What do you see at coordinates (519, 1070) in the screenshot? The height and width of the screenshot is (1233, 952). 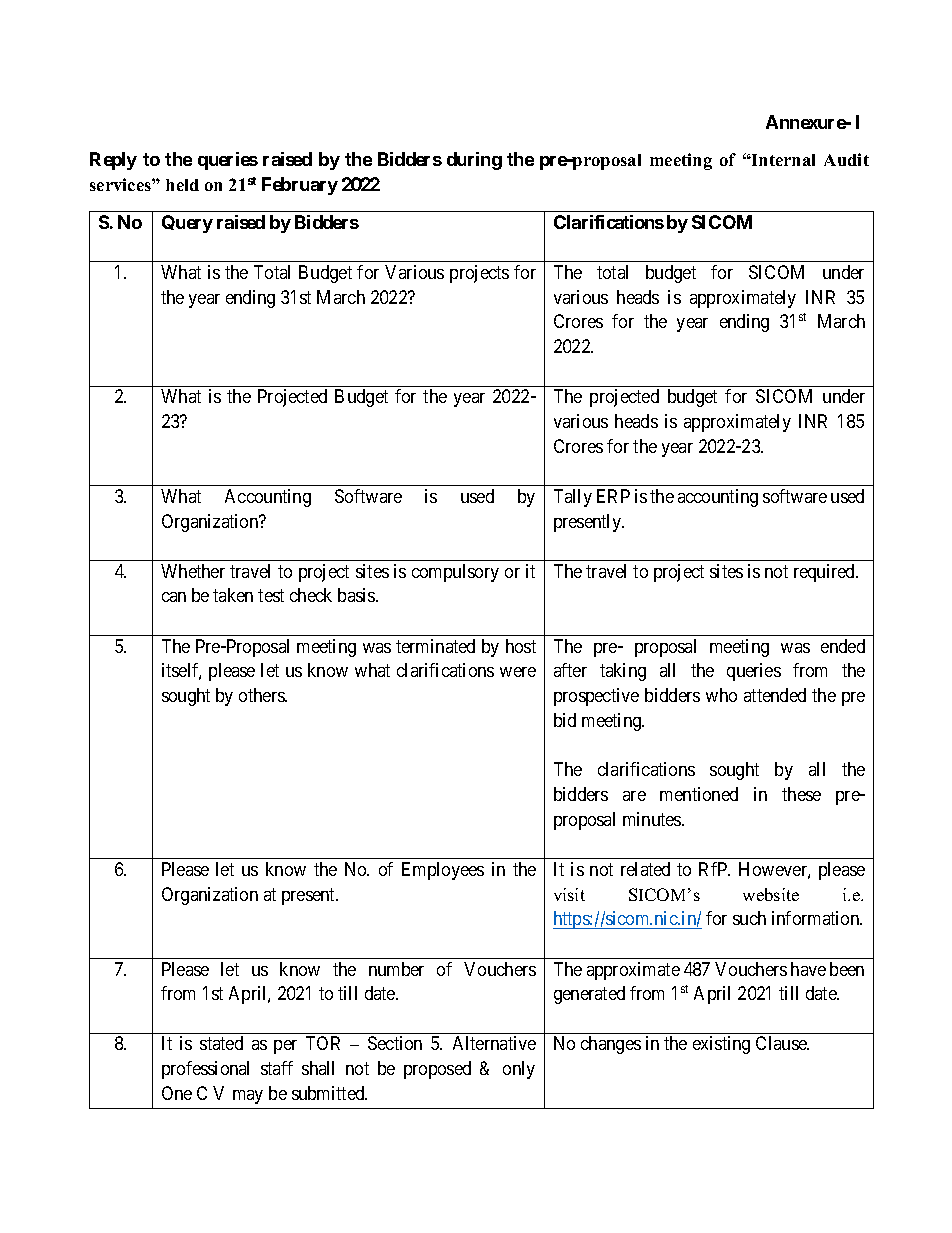 I see `only` at bounding box center [519, 1070].
